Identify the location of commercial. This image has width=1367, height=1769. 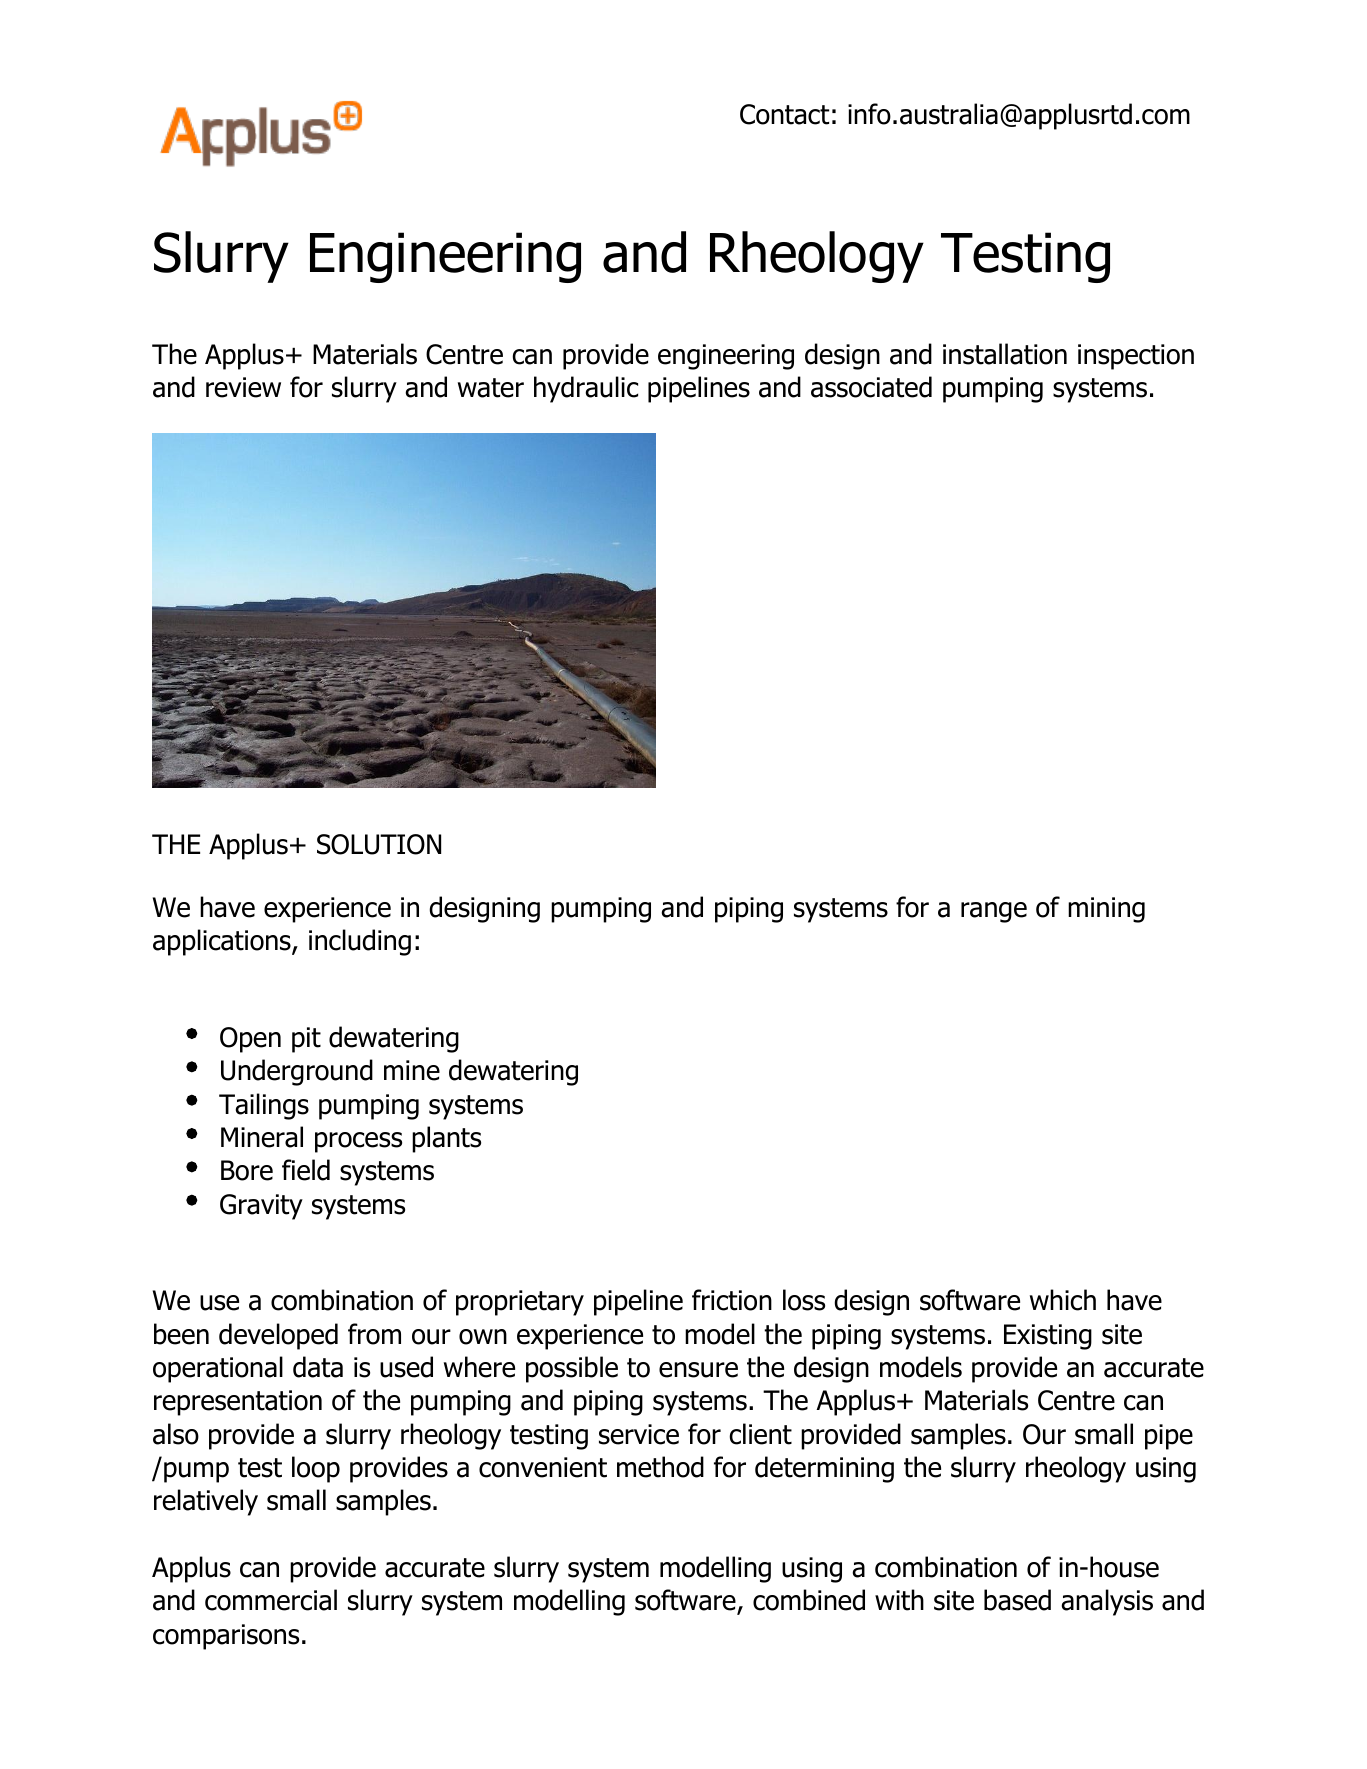
(271, 1600).
